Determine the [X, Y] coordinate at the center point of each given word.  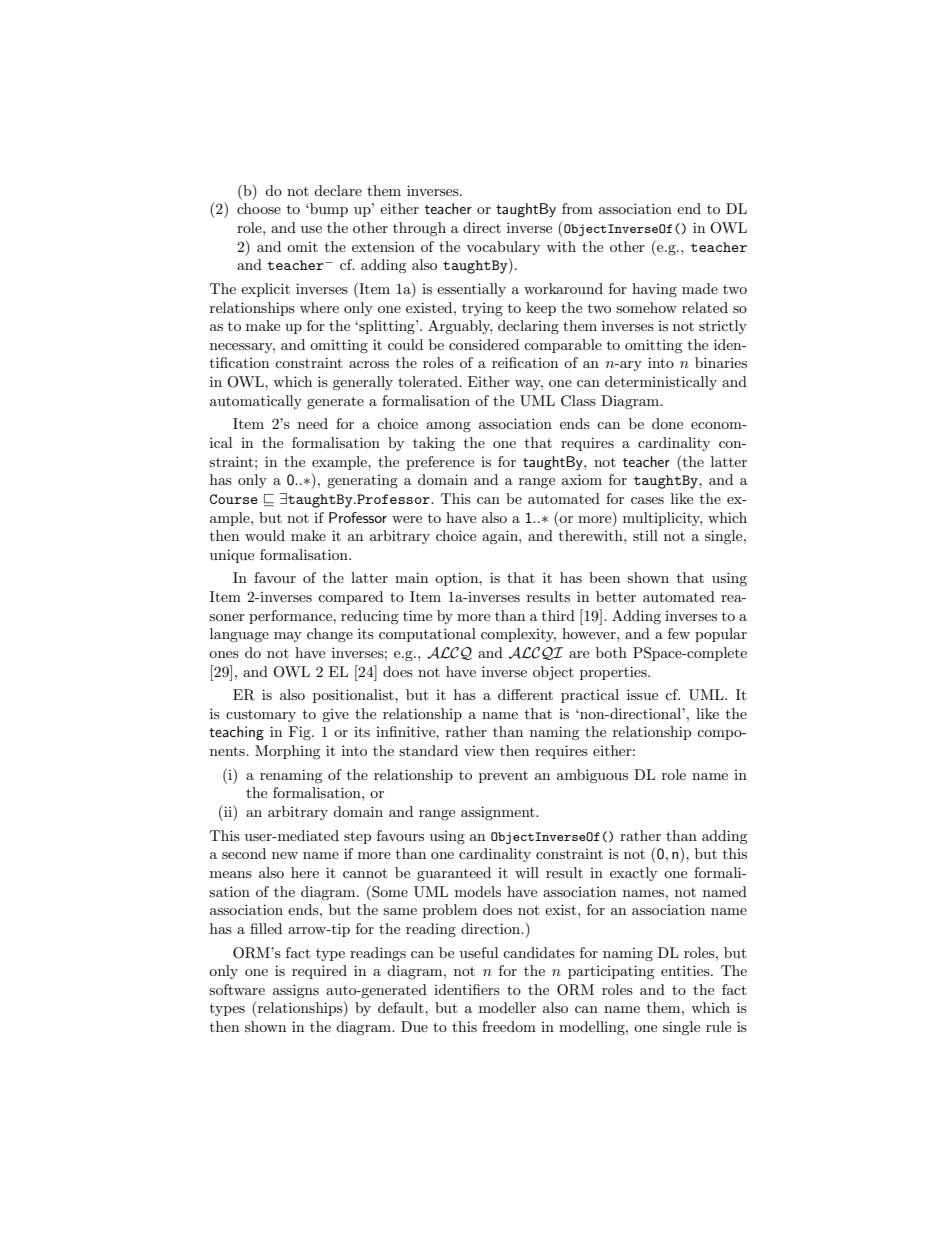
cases [647, 500]
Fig [301, 733]
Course [234, 499]
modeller [507, 1007]
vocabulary [503, 248]
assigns [296, 991]
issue [642, 694]
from [577, 208]
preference [440, 463]
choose [259, 208]
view [479, 751]
